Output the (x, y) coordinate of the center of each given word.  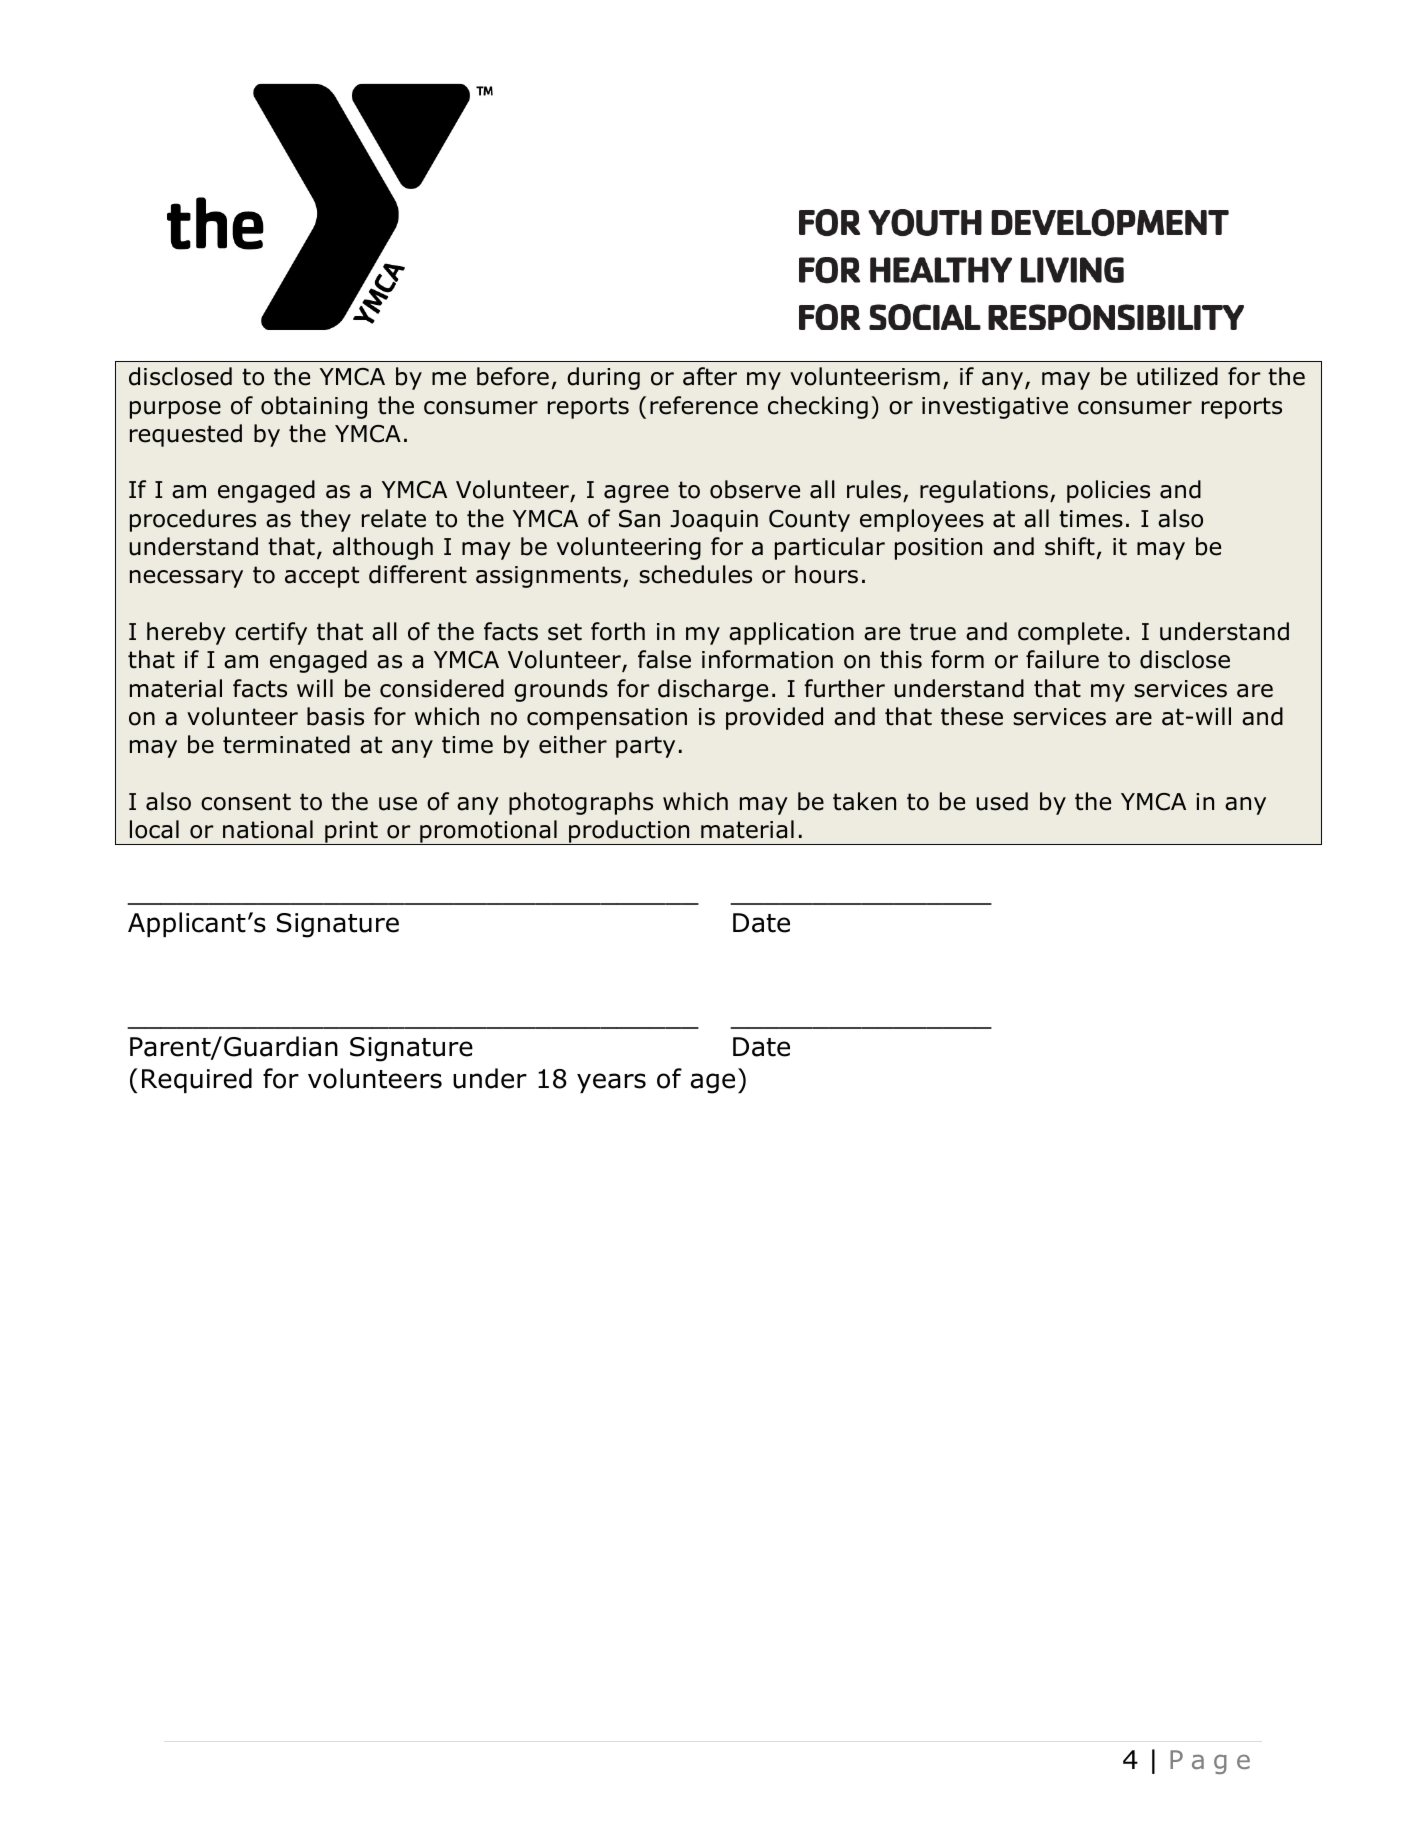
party (645, 747)
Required (197, 1080)
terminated (286, 744)
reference (704, 405)
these (972, 716)
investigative (995, 408)
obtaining (314, 407)
